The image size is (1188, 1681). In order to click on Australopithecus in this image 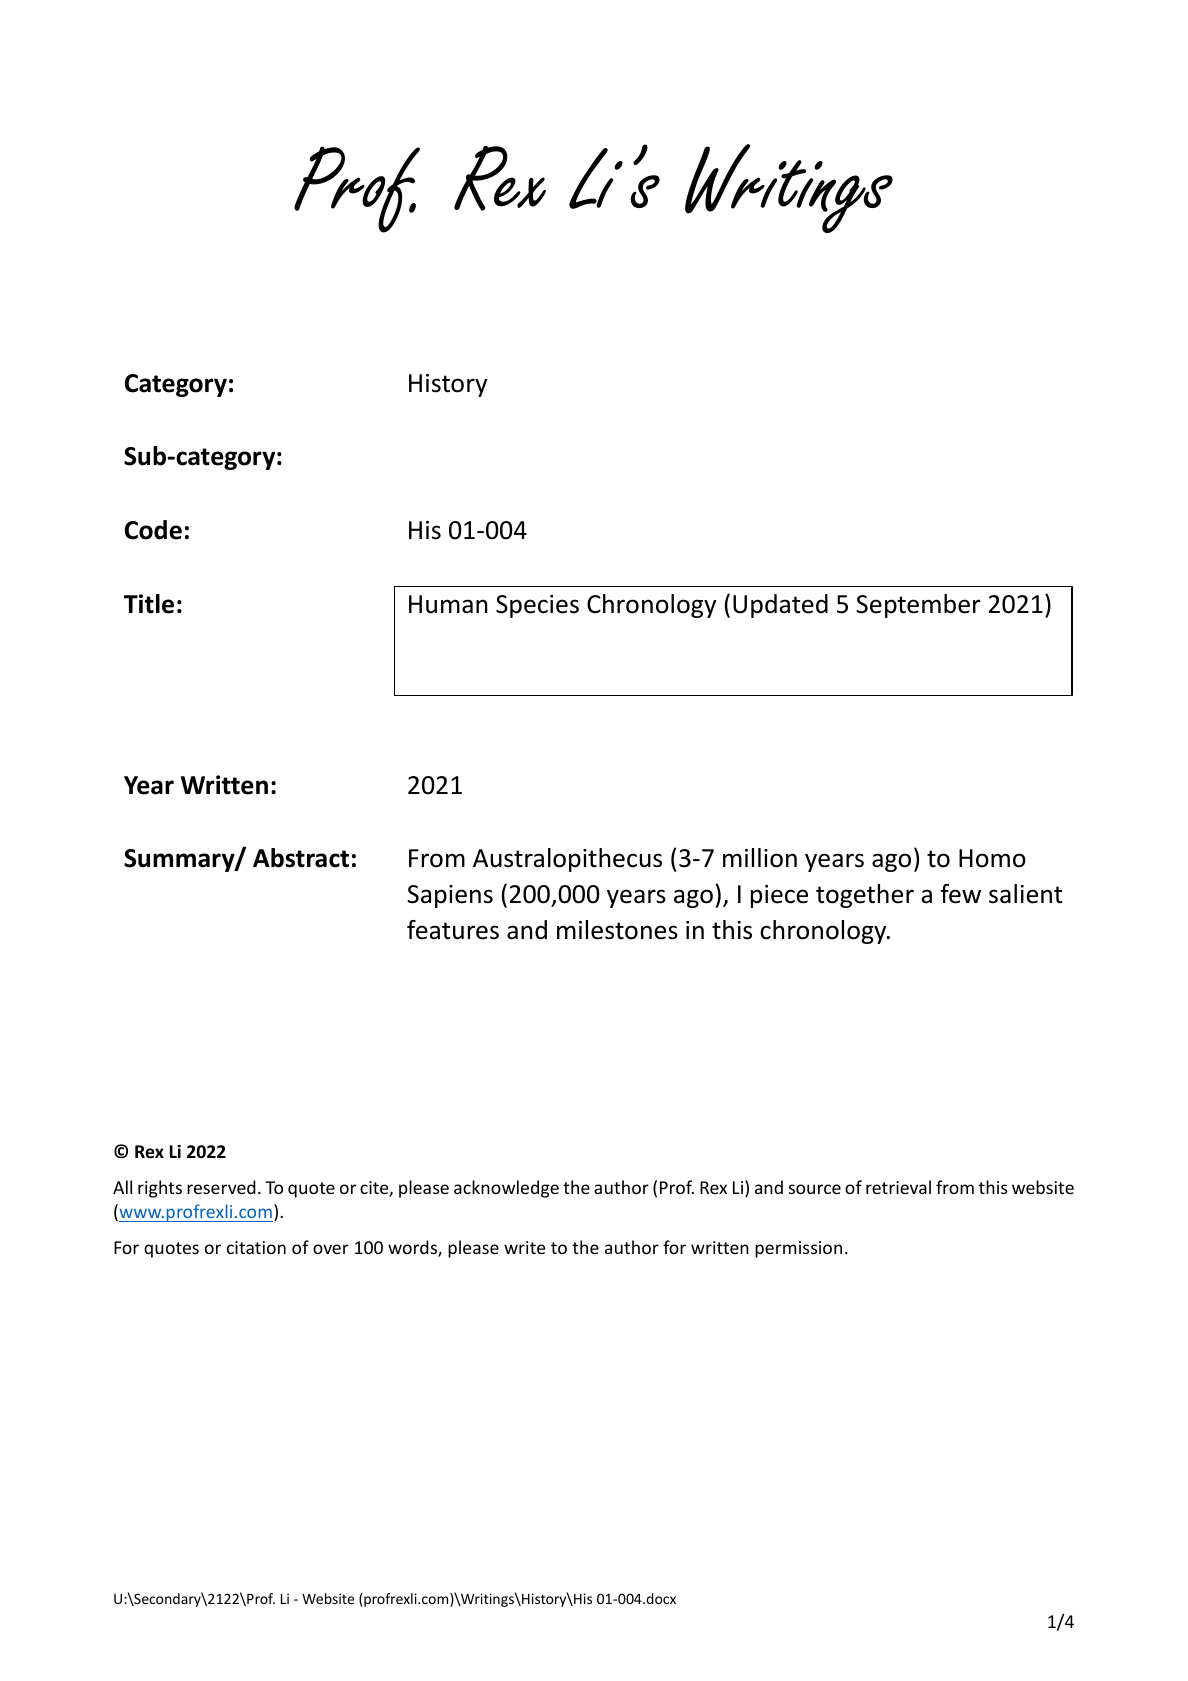, I will do `click(567, 860)`.
